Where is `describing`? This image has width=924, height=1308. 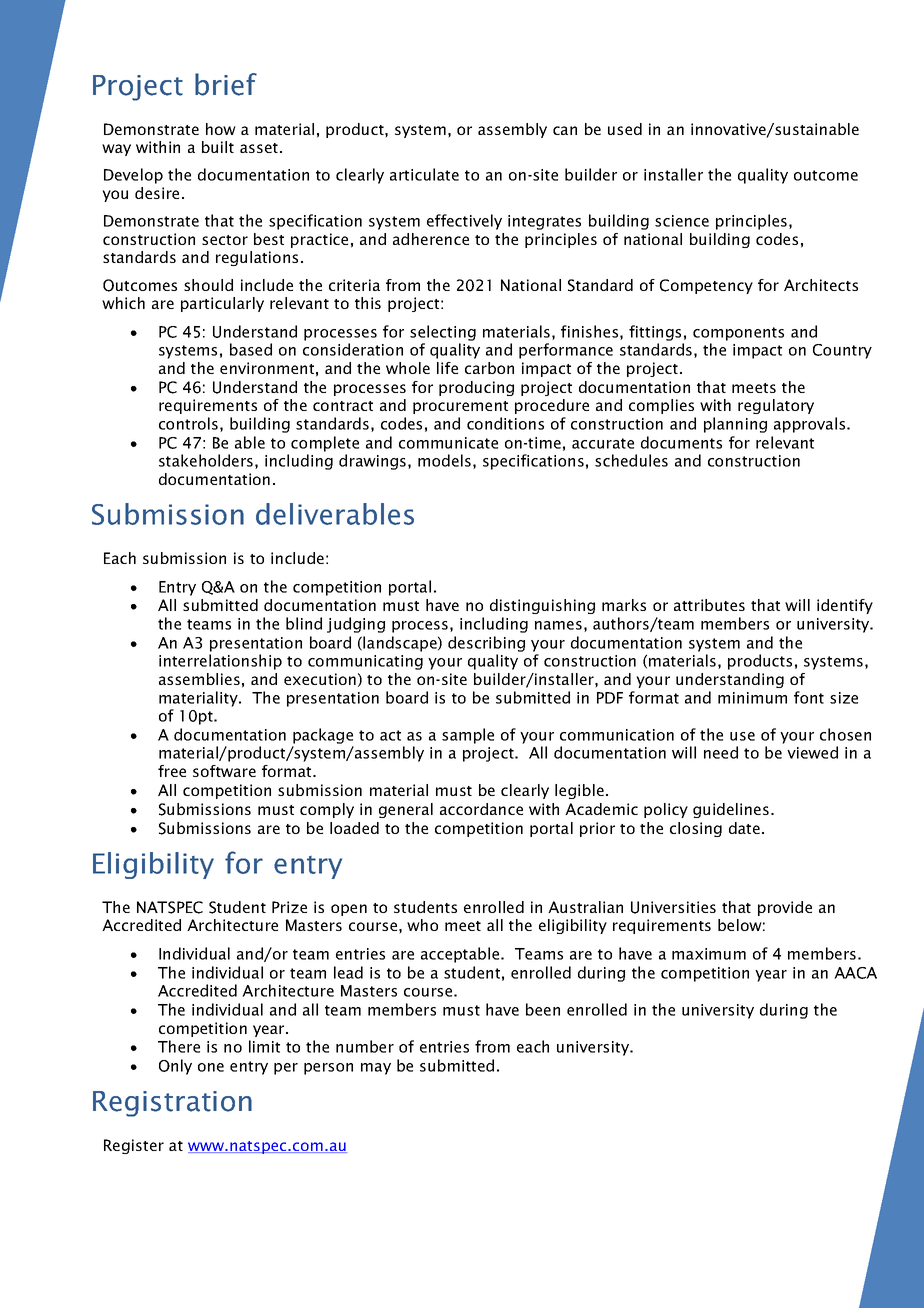
describing is located at coordinates (486, 644).
